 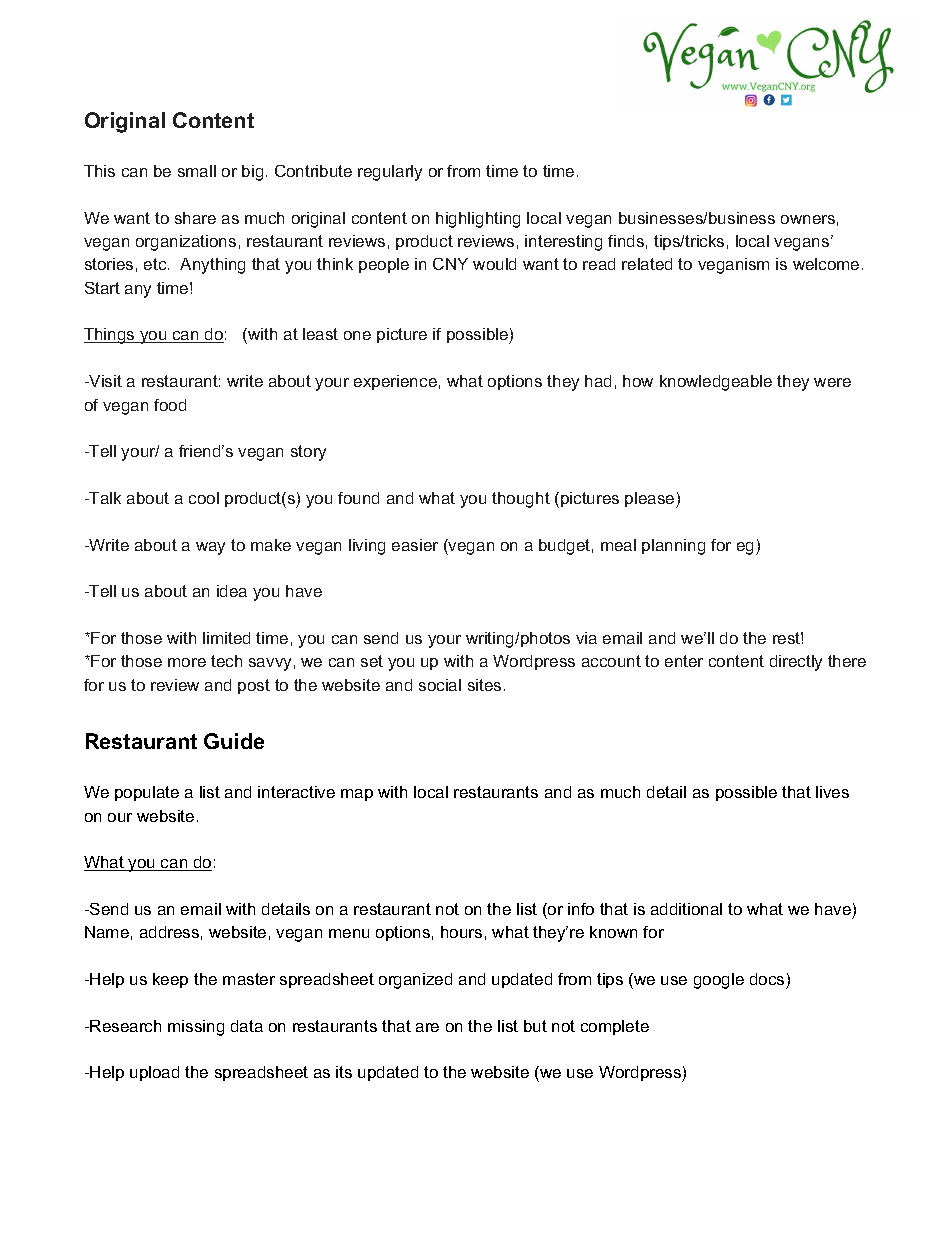 What do you see at coordinates (796, 663) in the document?
I see `directly` at bounding box center [796, 663].
